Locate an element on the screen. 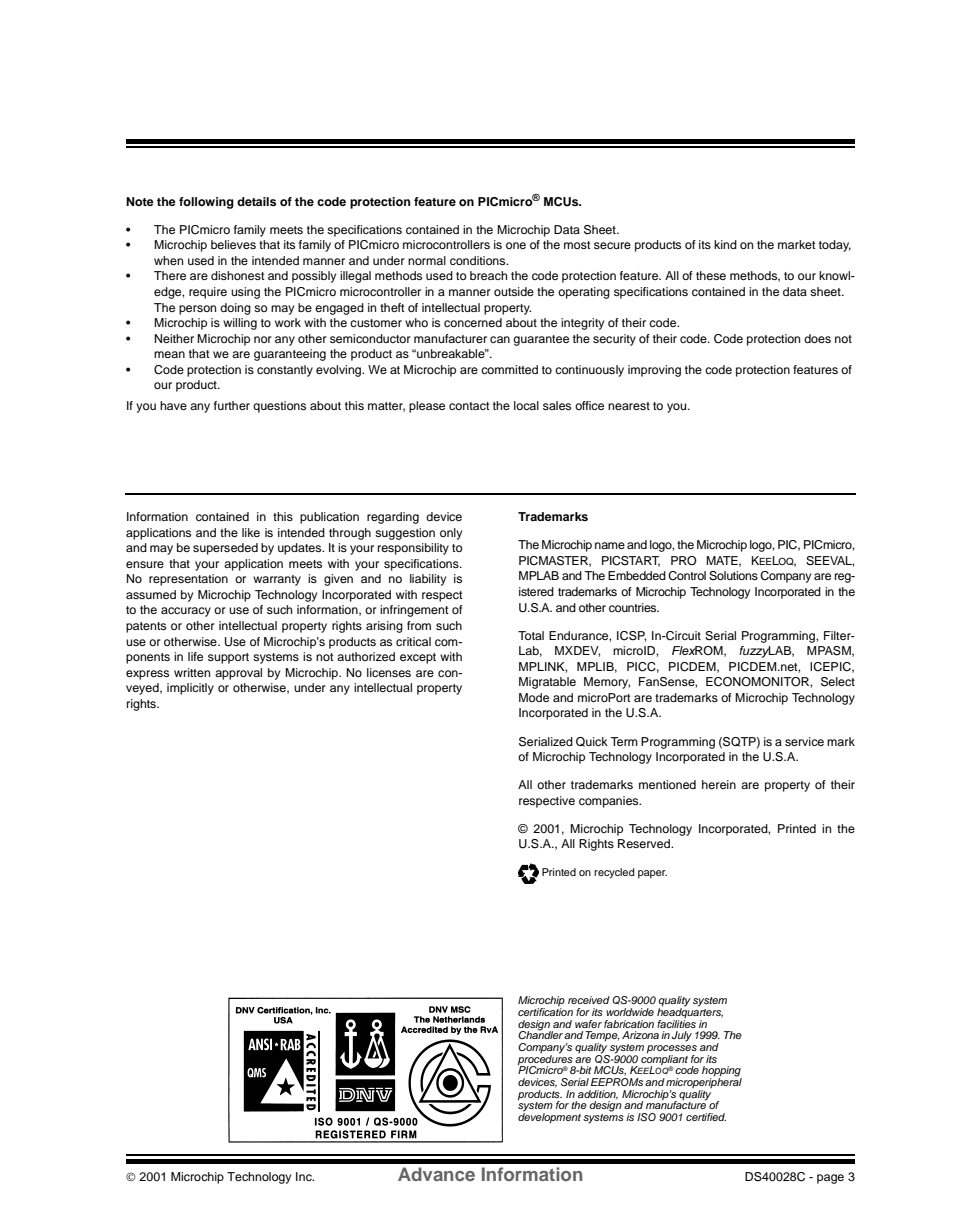  Solutions is located at coordinates (733, 576).
